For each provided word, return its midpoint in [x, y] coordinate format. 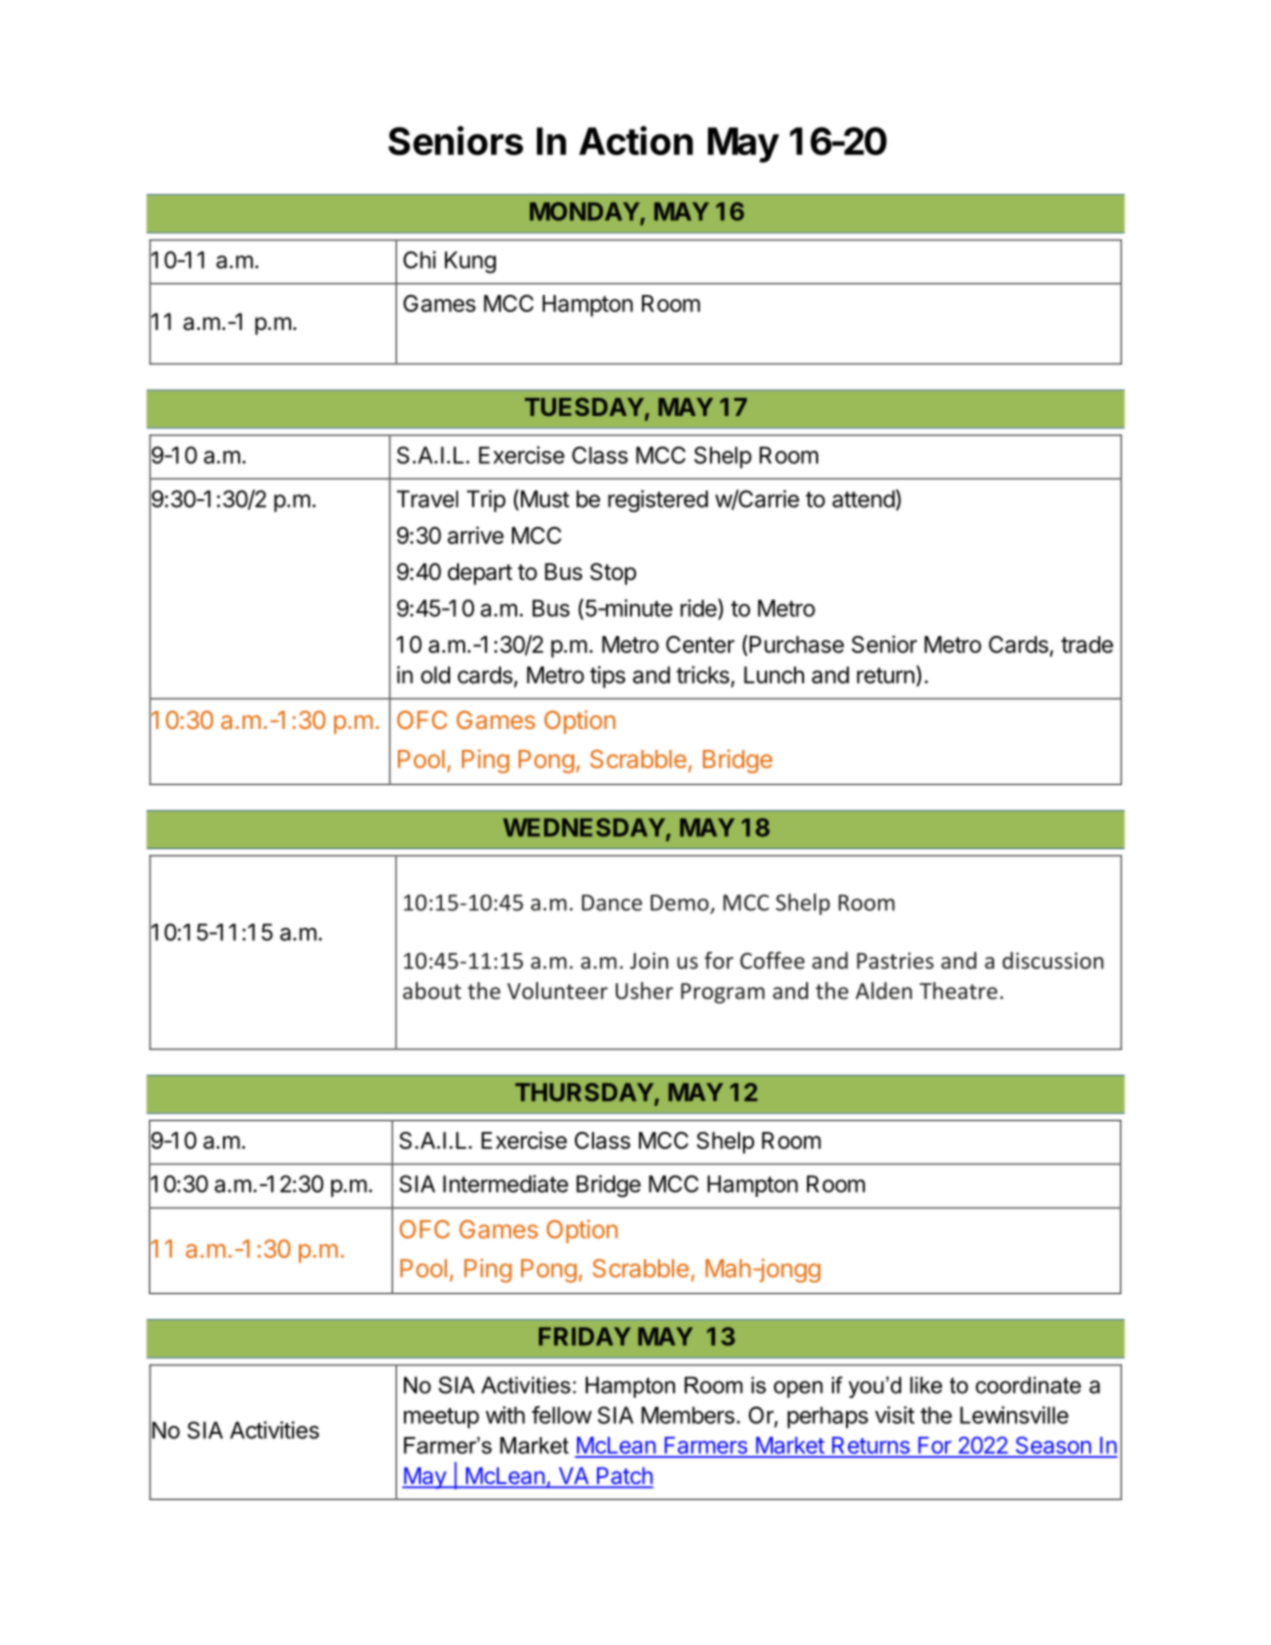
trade [1087, 644]
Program [723, 993]
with [505, 1415]
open [798, 1389]
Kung [470, 262]
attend [863, 499]
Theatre [958, 991]
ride [699, 609]
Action [636, 140]
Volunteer [557, 991]
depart [480, 574]
